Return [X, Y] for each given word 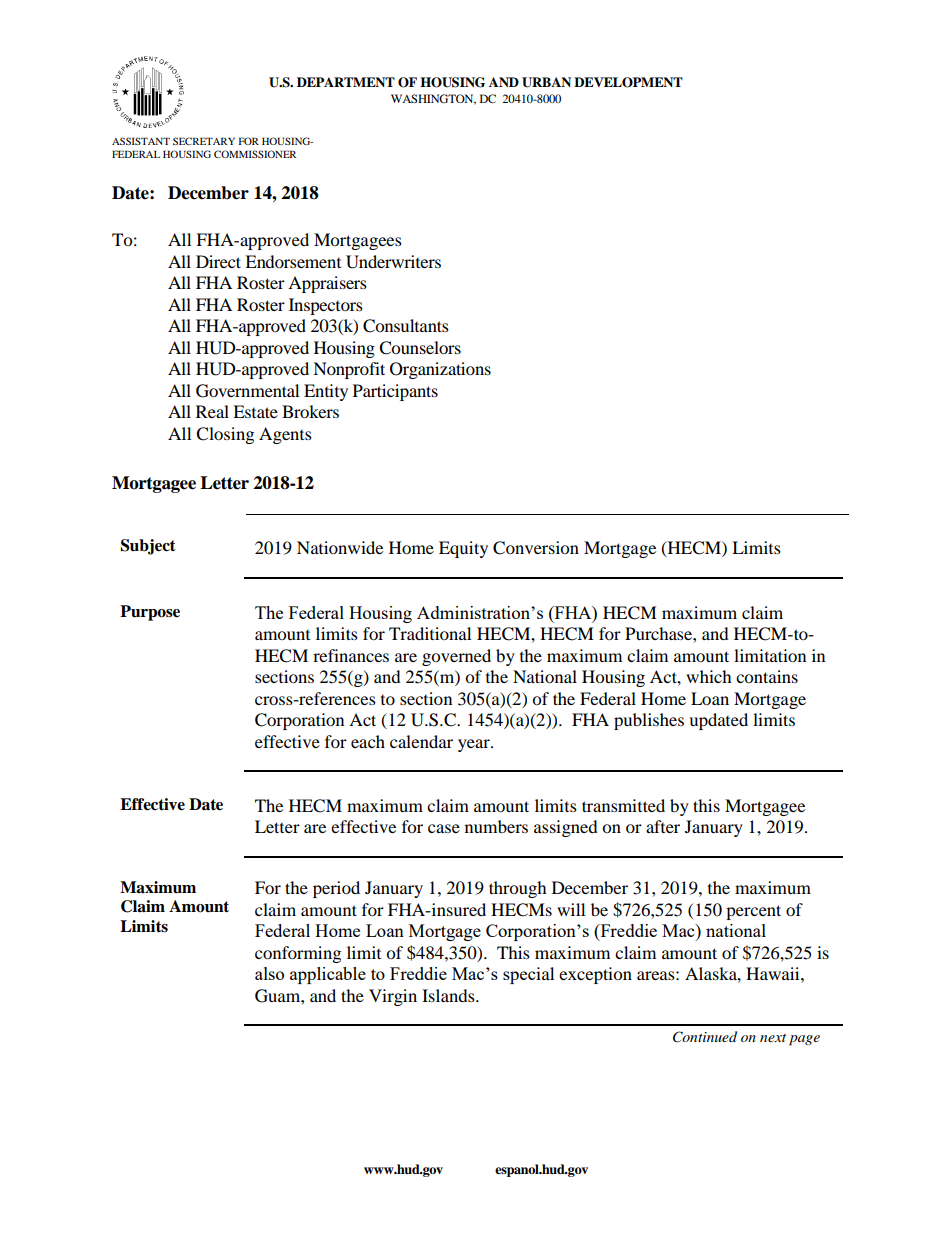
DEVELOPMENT [628, 82]
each [368, 741]
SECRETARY [204, 141]
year [475, 745]
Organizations [440, 370]
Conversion [536, 548]
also [269, 973]
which [709, 676]
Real [212, 411]
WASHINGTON [433, 99]
